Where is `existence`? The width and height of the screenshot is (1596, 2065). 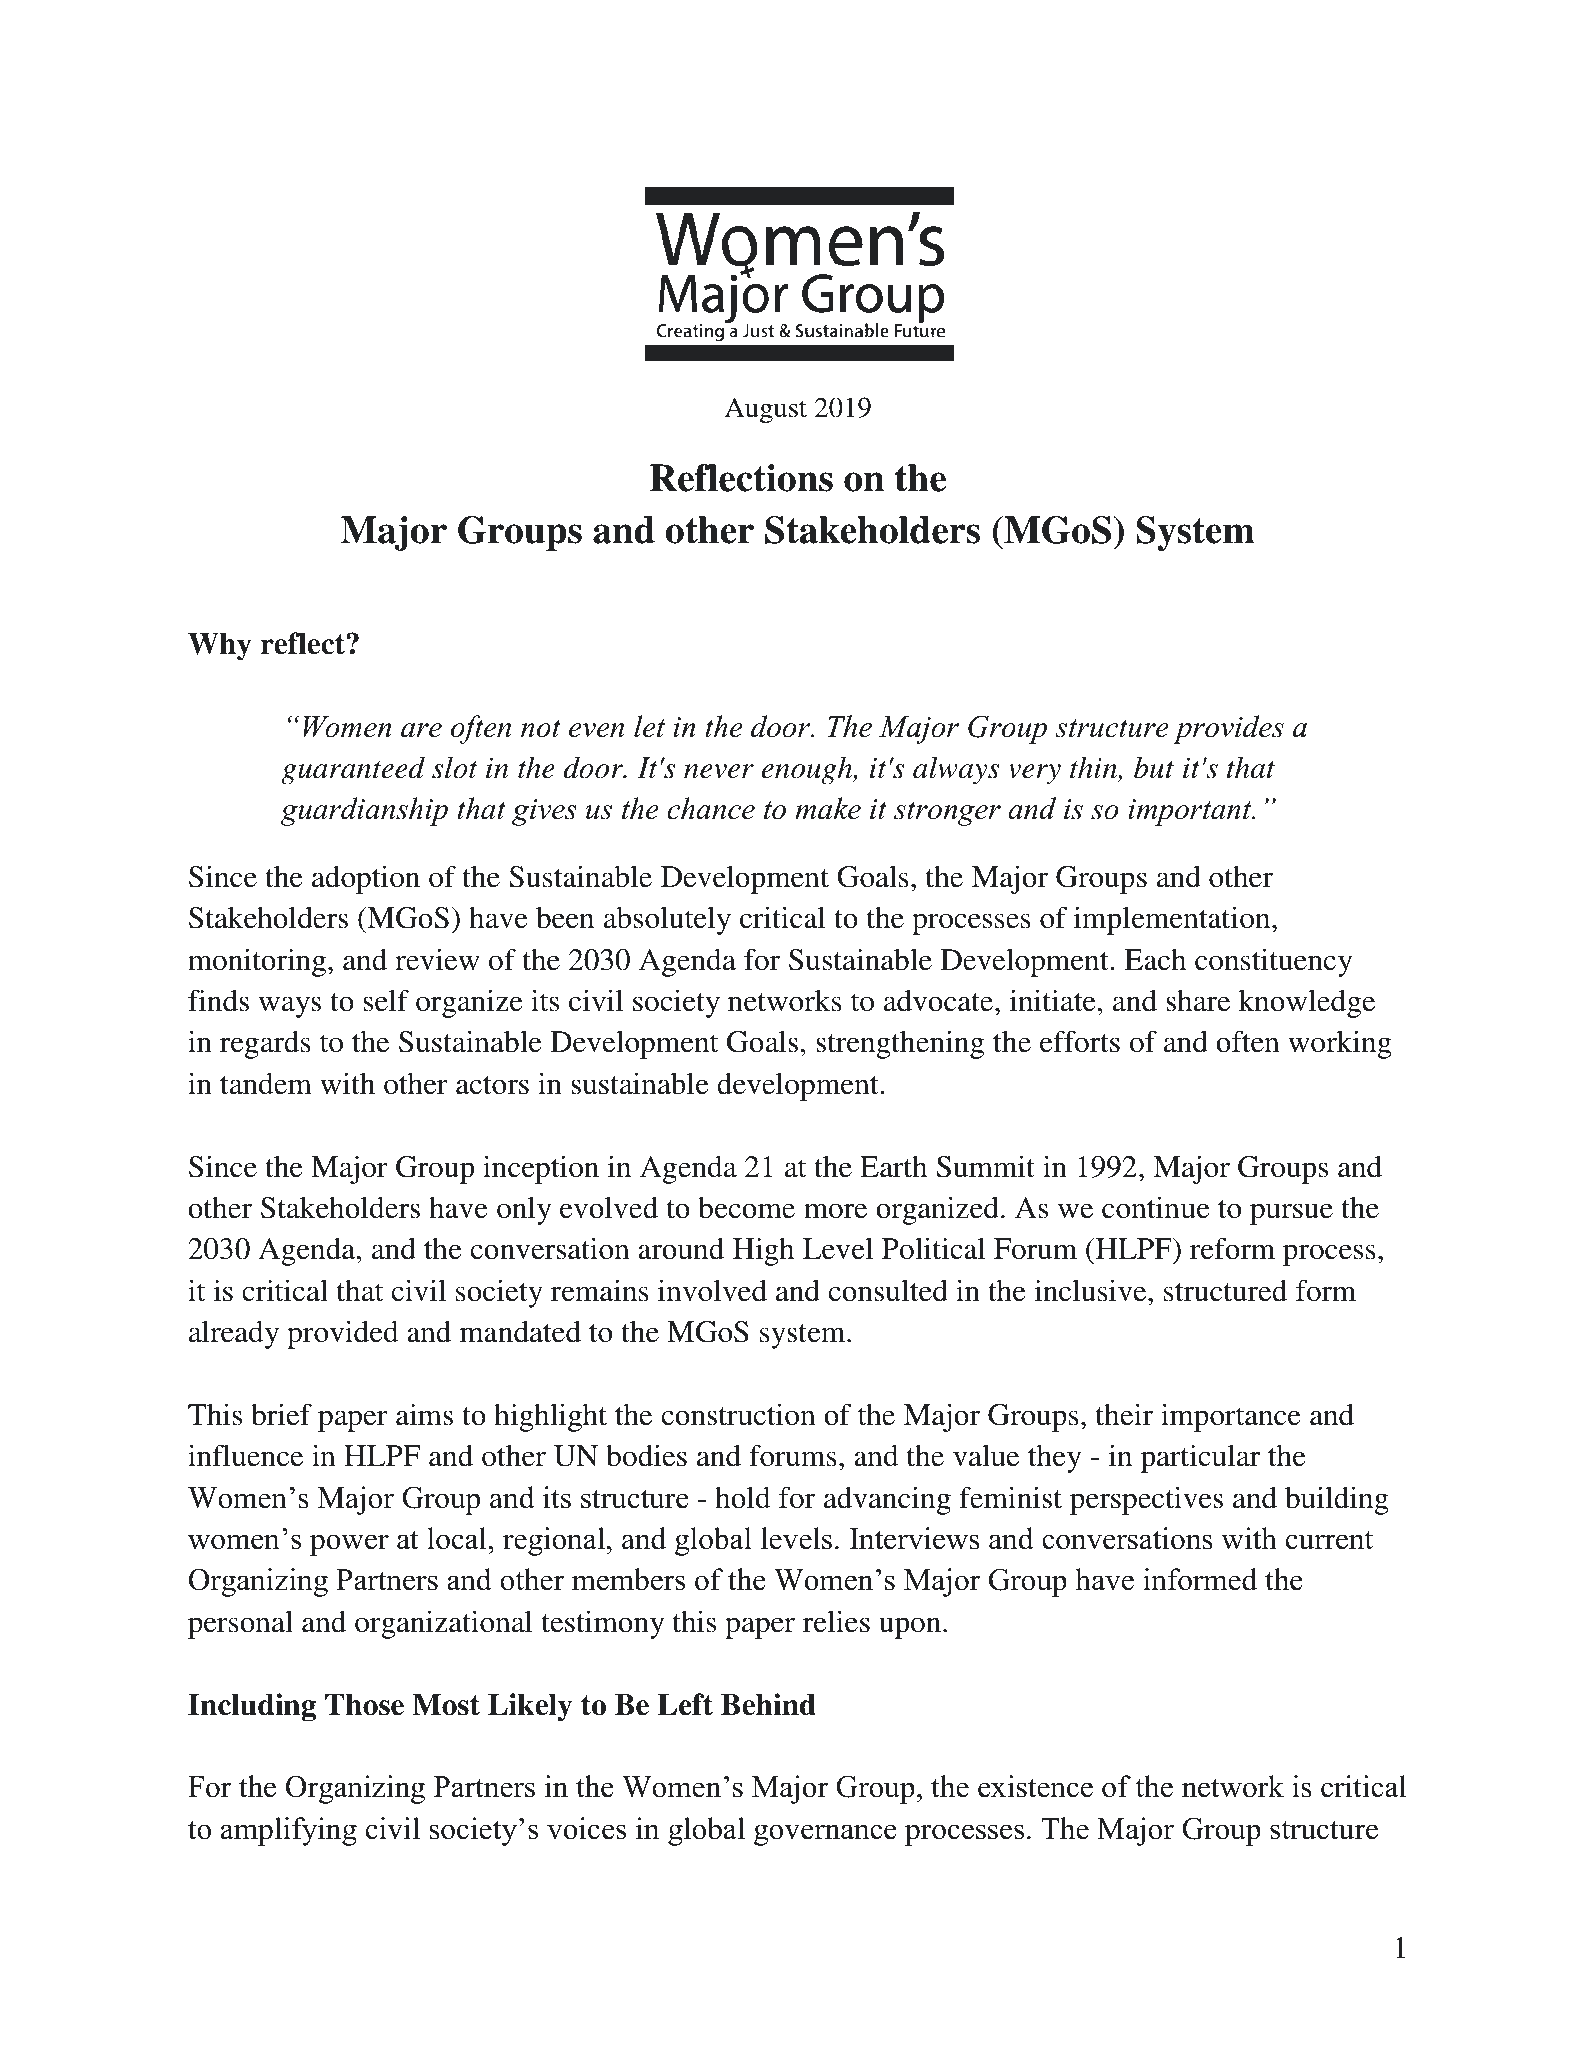
existence is located at coordinates (1035, 1786).
